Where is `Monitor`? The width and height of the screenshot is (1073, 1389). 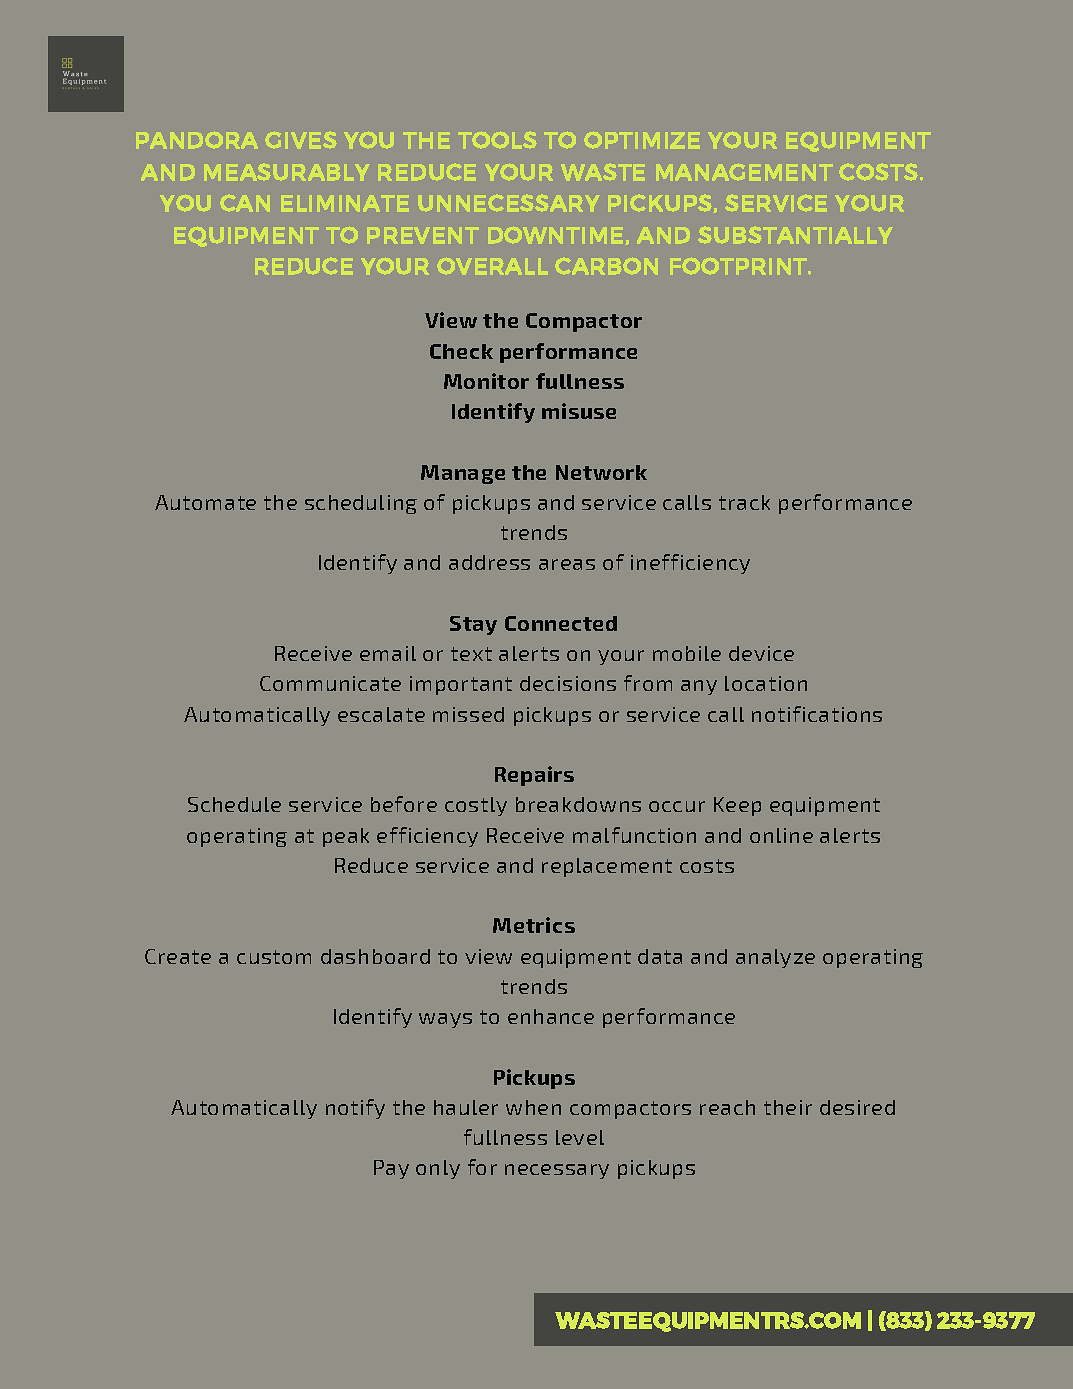 Monitor is located at coordinates (486, 381).
